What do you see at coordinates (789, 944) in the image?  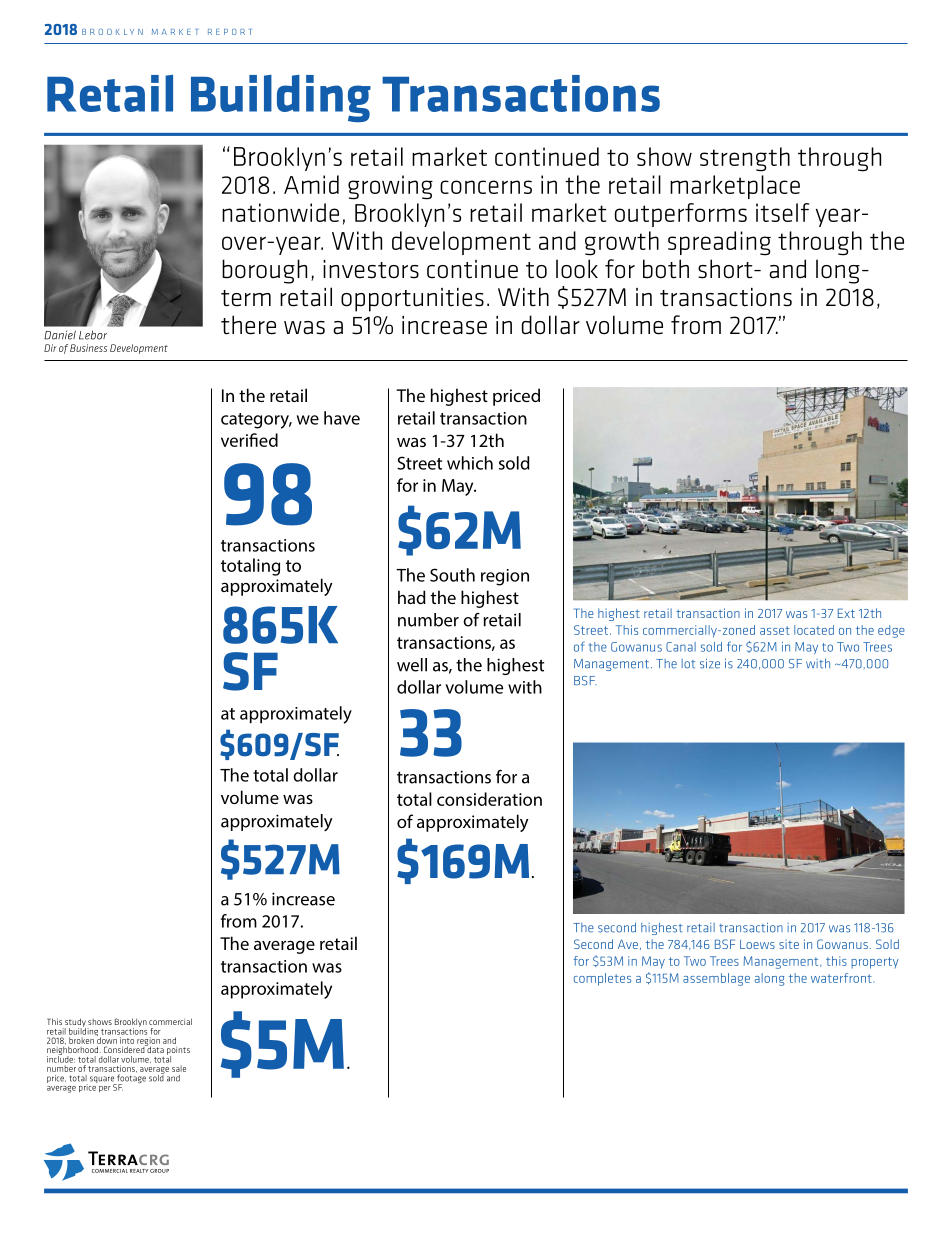 I see `site` at bounding box center [789, 944].
